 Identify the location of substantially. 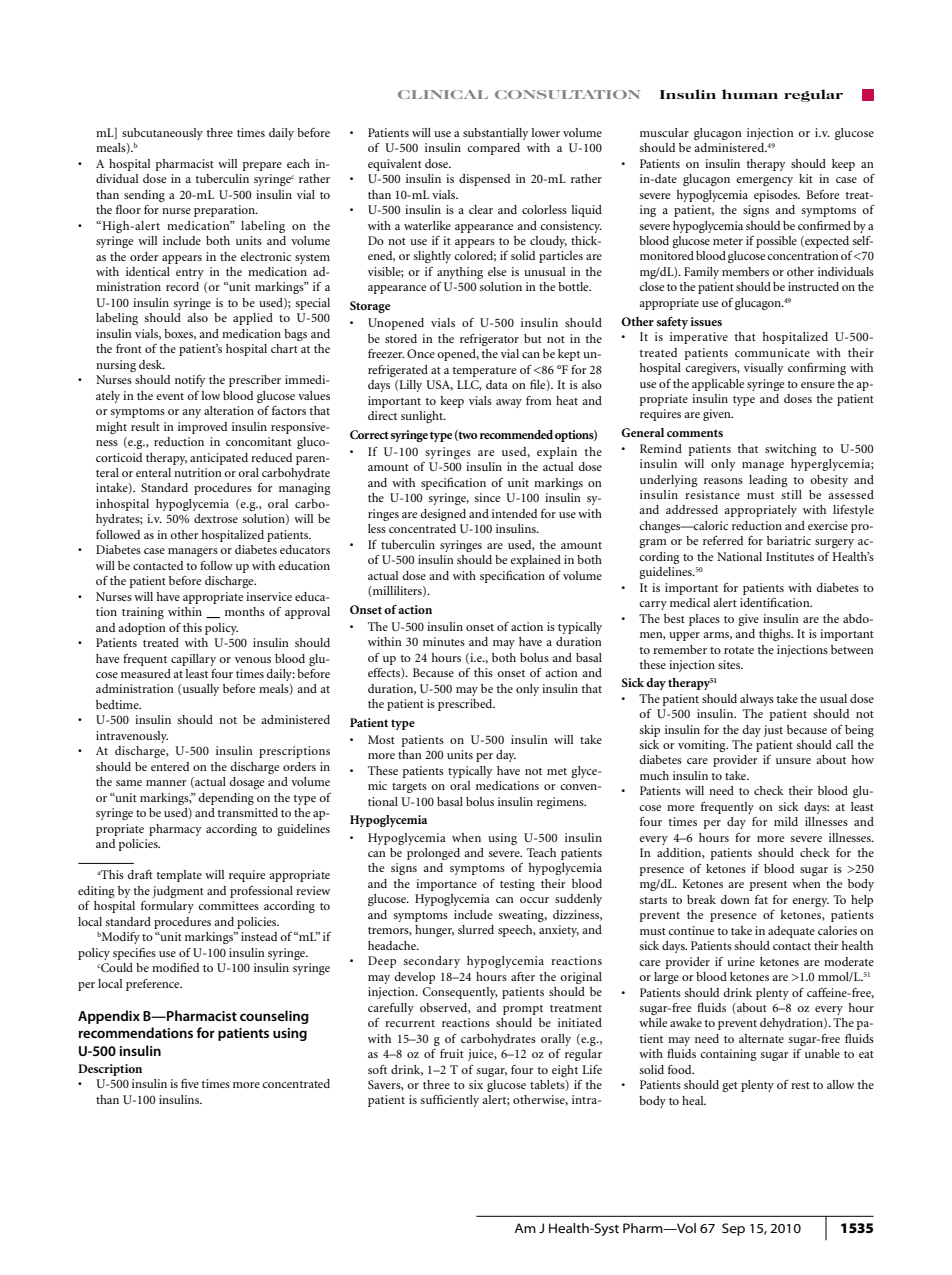
(496, 134).
